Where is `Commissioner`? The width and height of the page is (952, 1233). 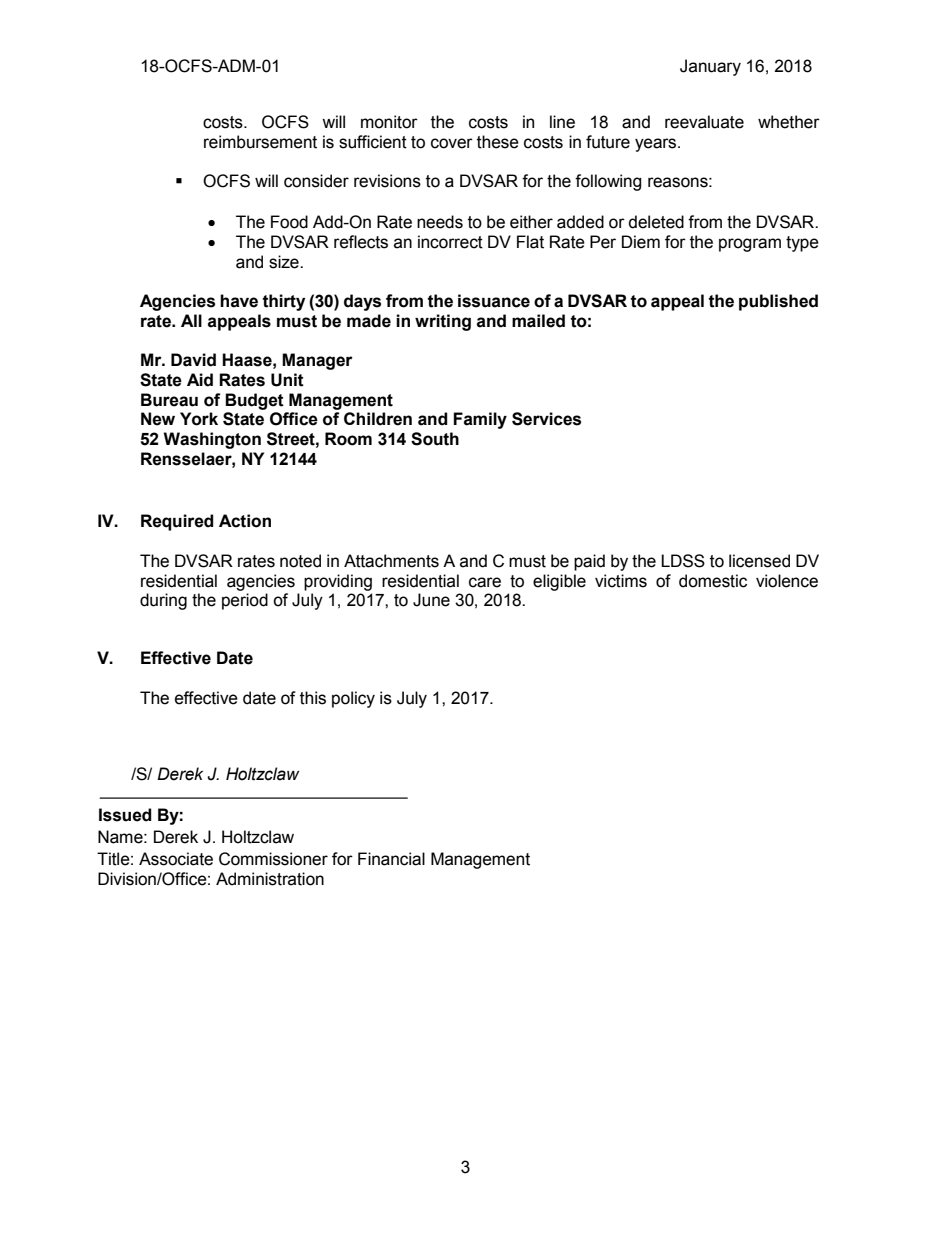 Commissioner is located at coordinates (273, 859).
